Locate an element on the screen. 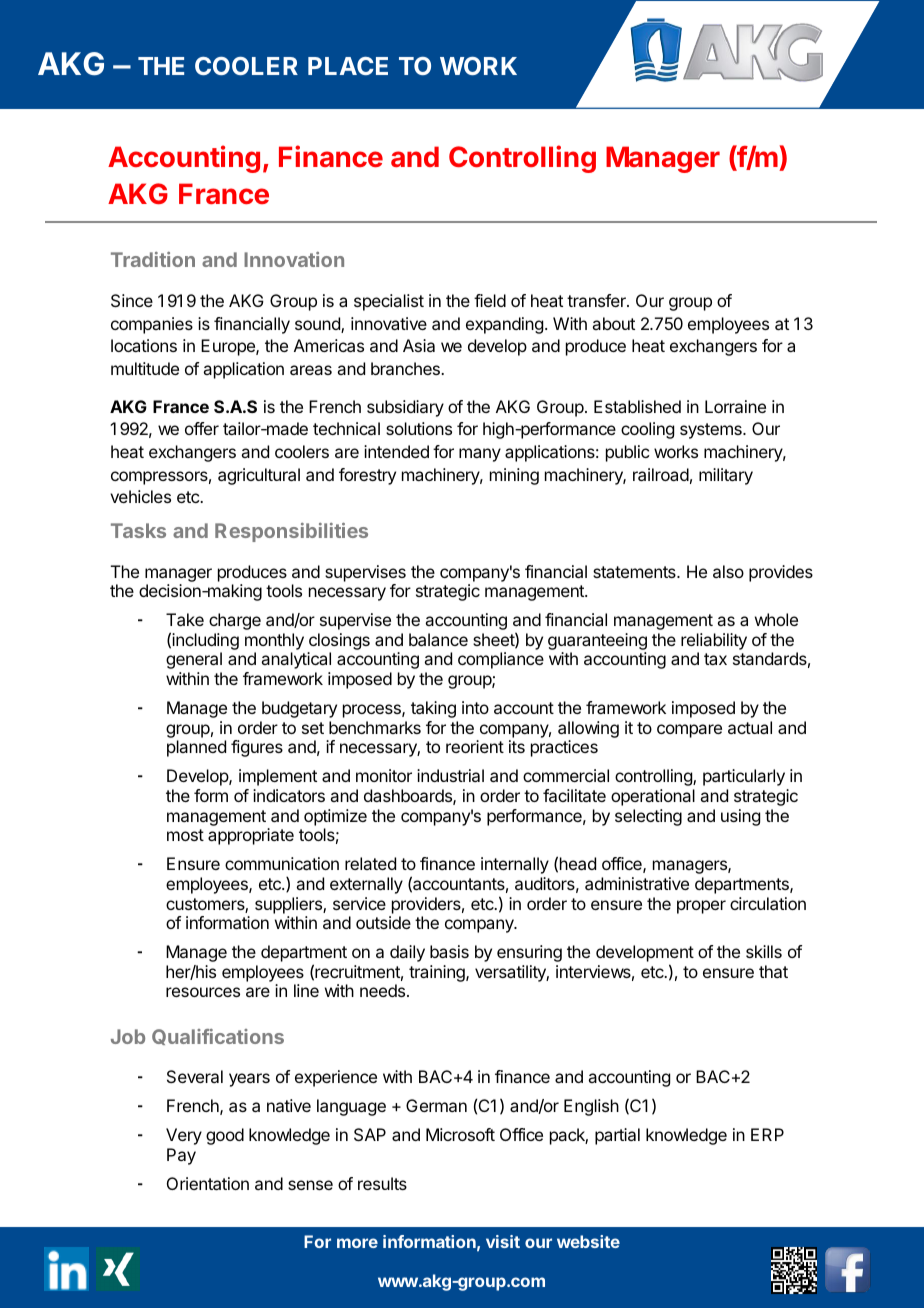 This screenshot has width=924, height=1308. transfer is located at coordinates (597, 300).
